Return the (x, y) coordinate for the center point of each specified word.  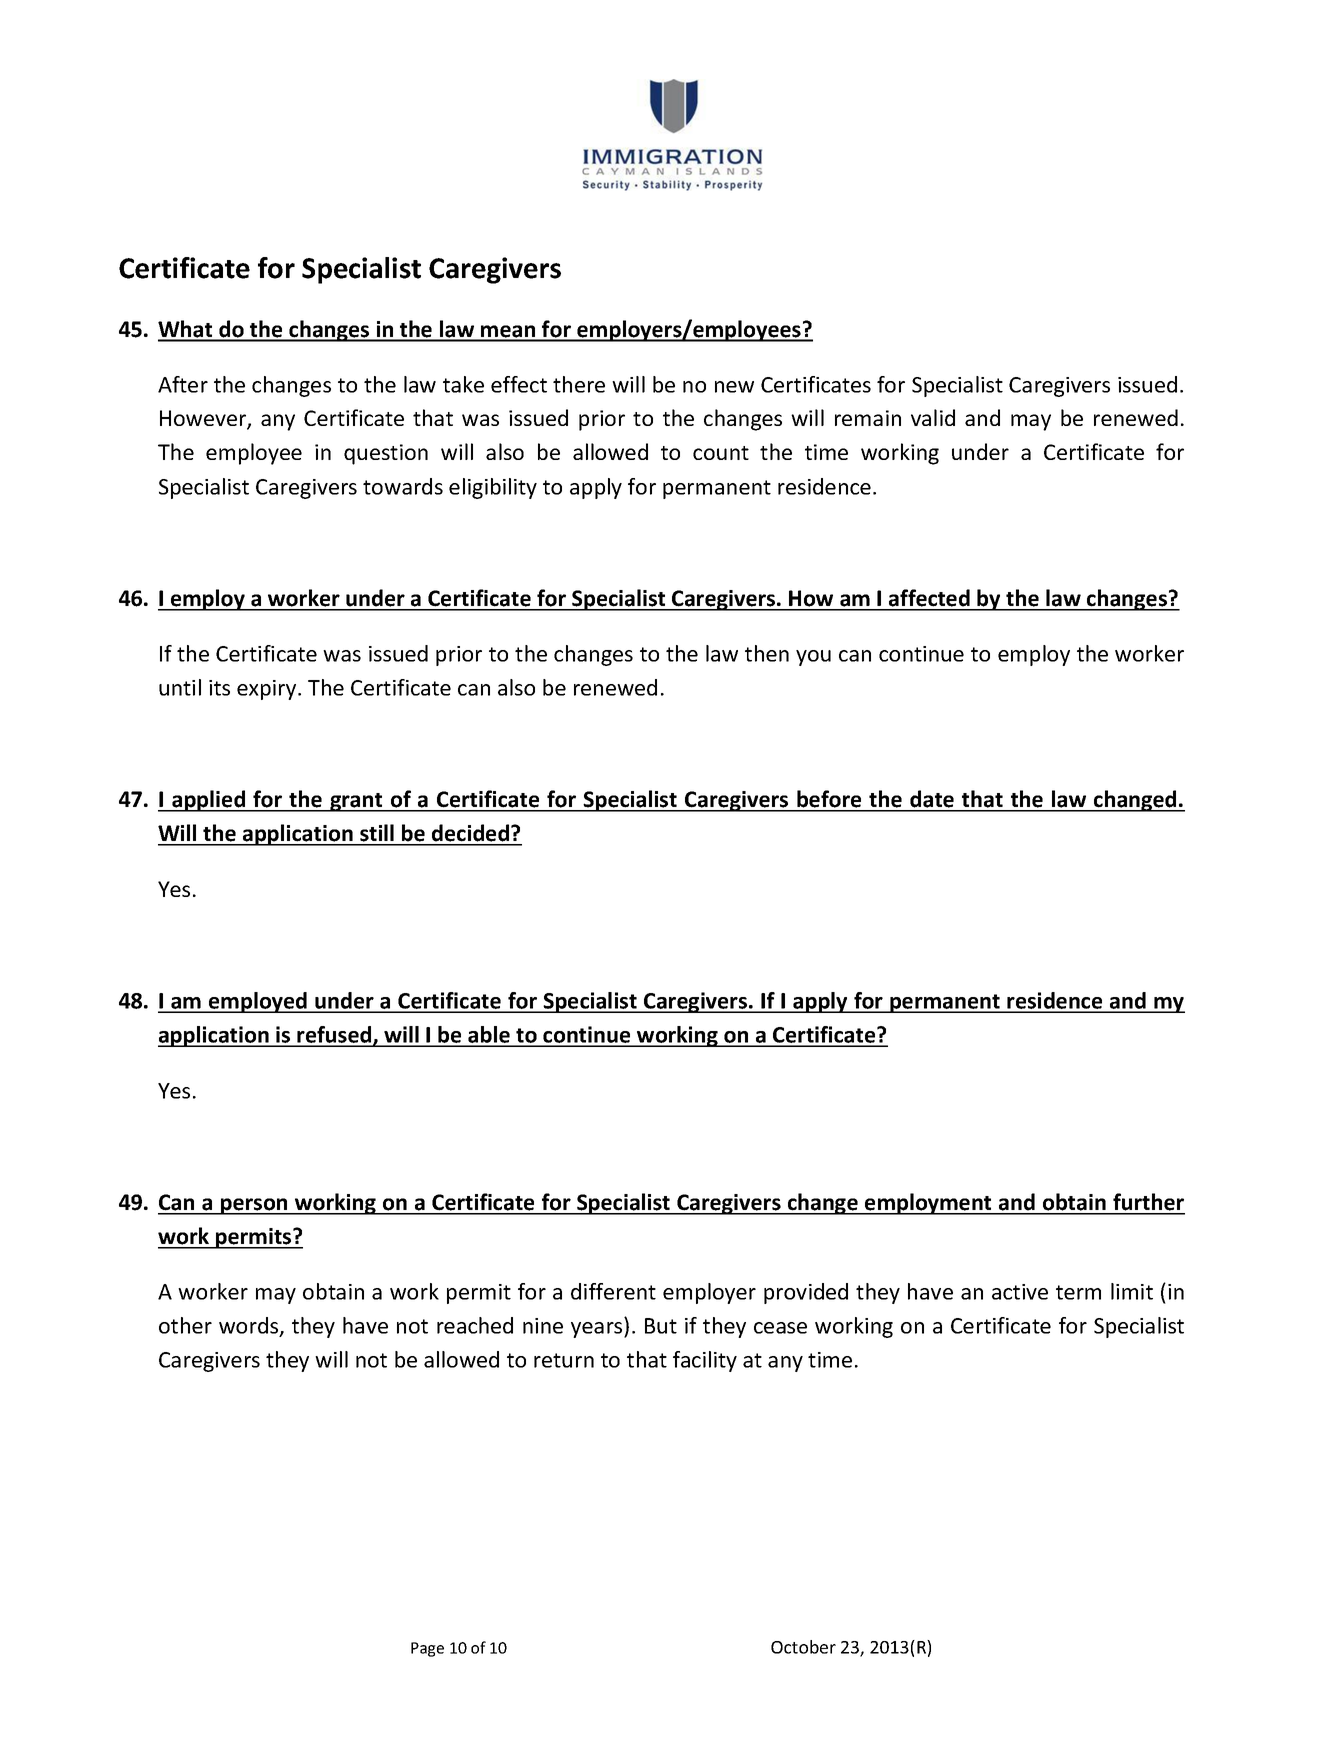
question (386, 454)
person (254, 1206)
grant (356, 802)
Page (427, 1649)
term (1078, 1292)
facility (705, 1361)
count (721, 453)
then (767, 653)
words (250, 1326)
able (489, 1036)
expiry (268, 690)
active (1020, 1292)
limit (1132, 1291)
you (813, 658)
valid (933, 417)
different (613, 1291)
